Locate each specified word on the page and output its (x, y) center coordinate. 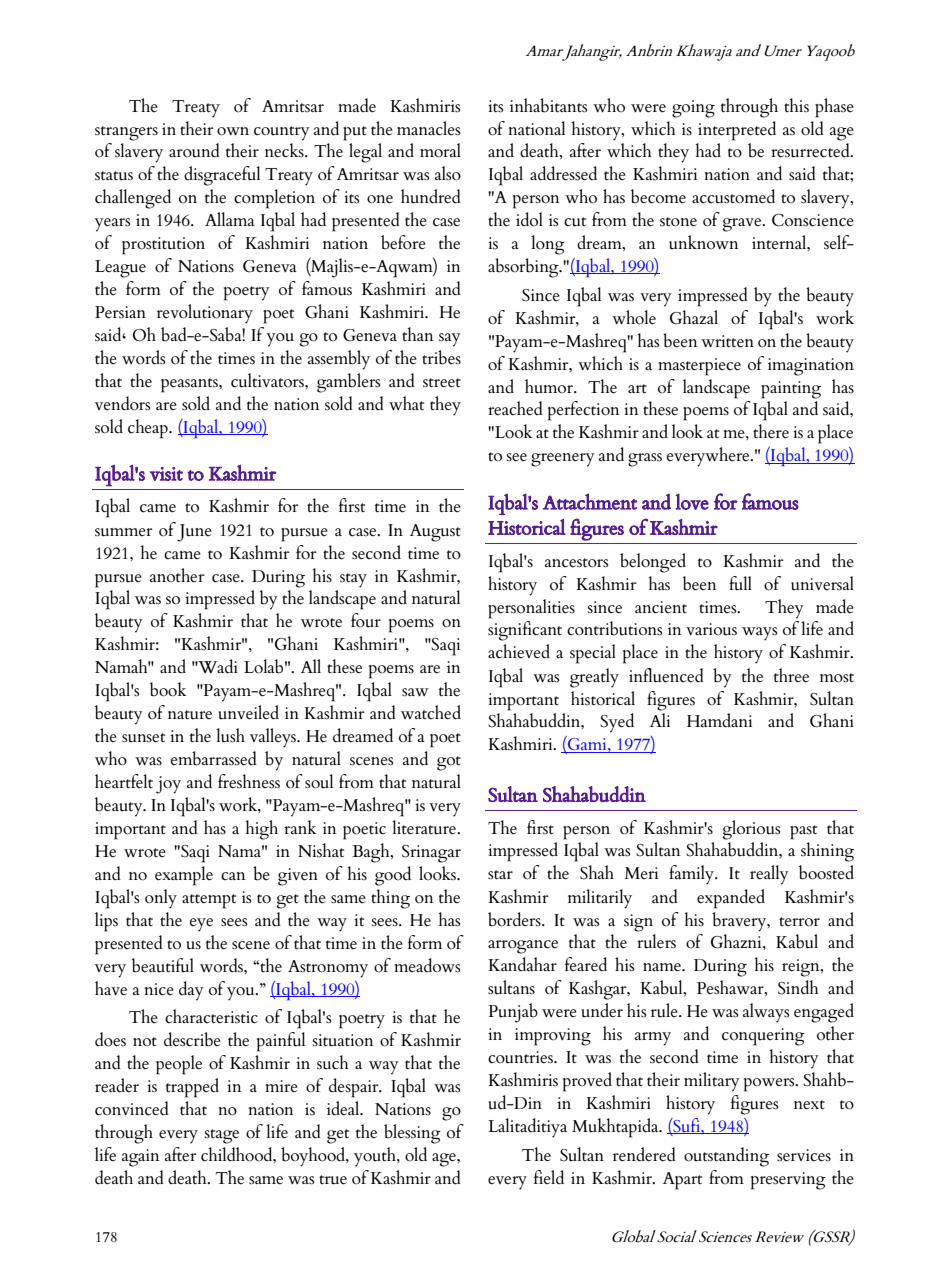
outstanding (726, 1157)
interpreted (737, 131)
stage (221, 1136)
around (194, 150)
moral (440, 150)
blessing (412, 1134)
